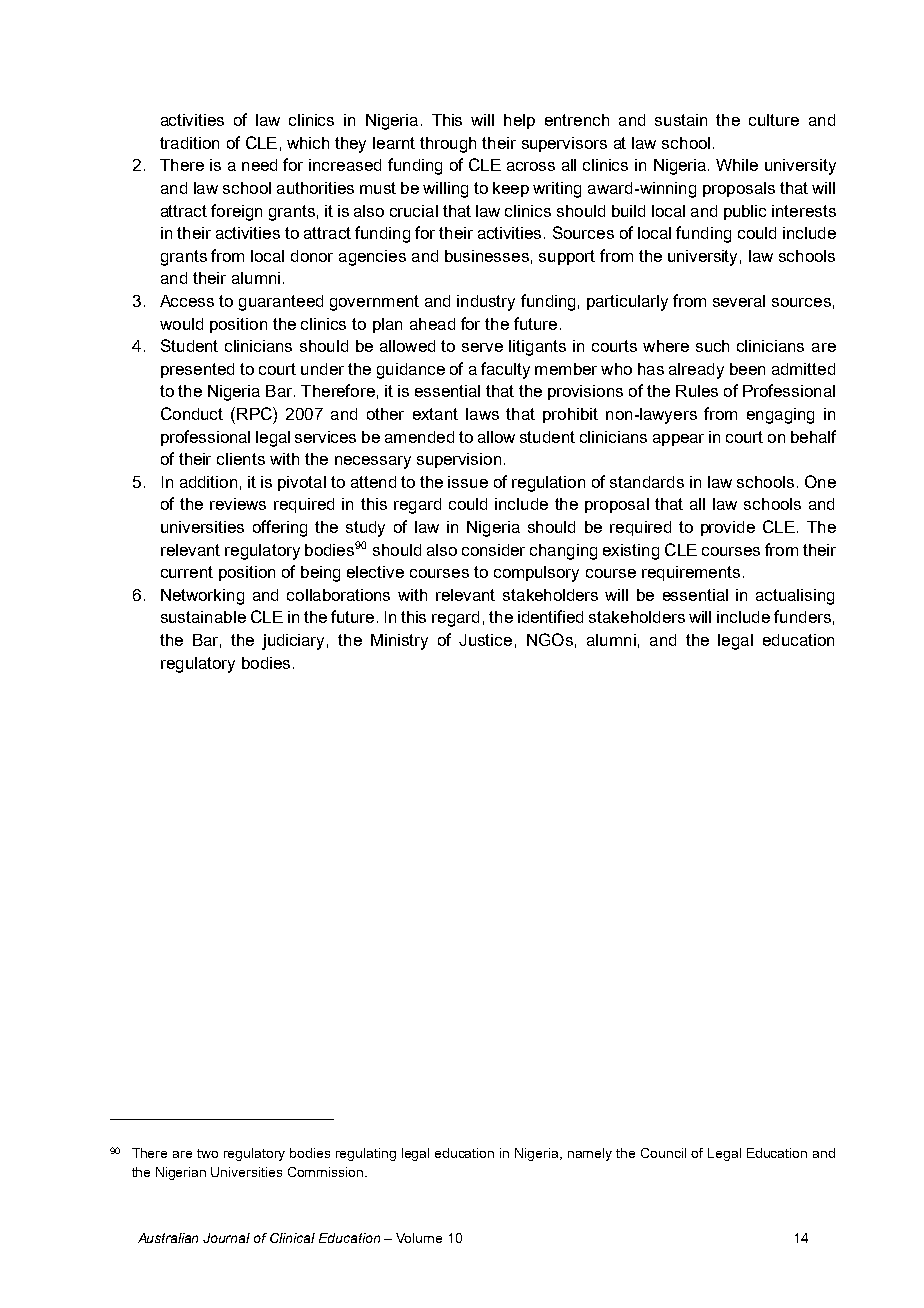 The width and height of the screenshot is (924, 1308). I want to click on need, so click(259, 165).
